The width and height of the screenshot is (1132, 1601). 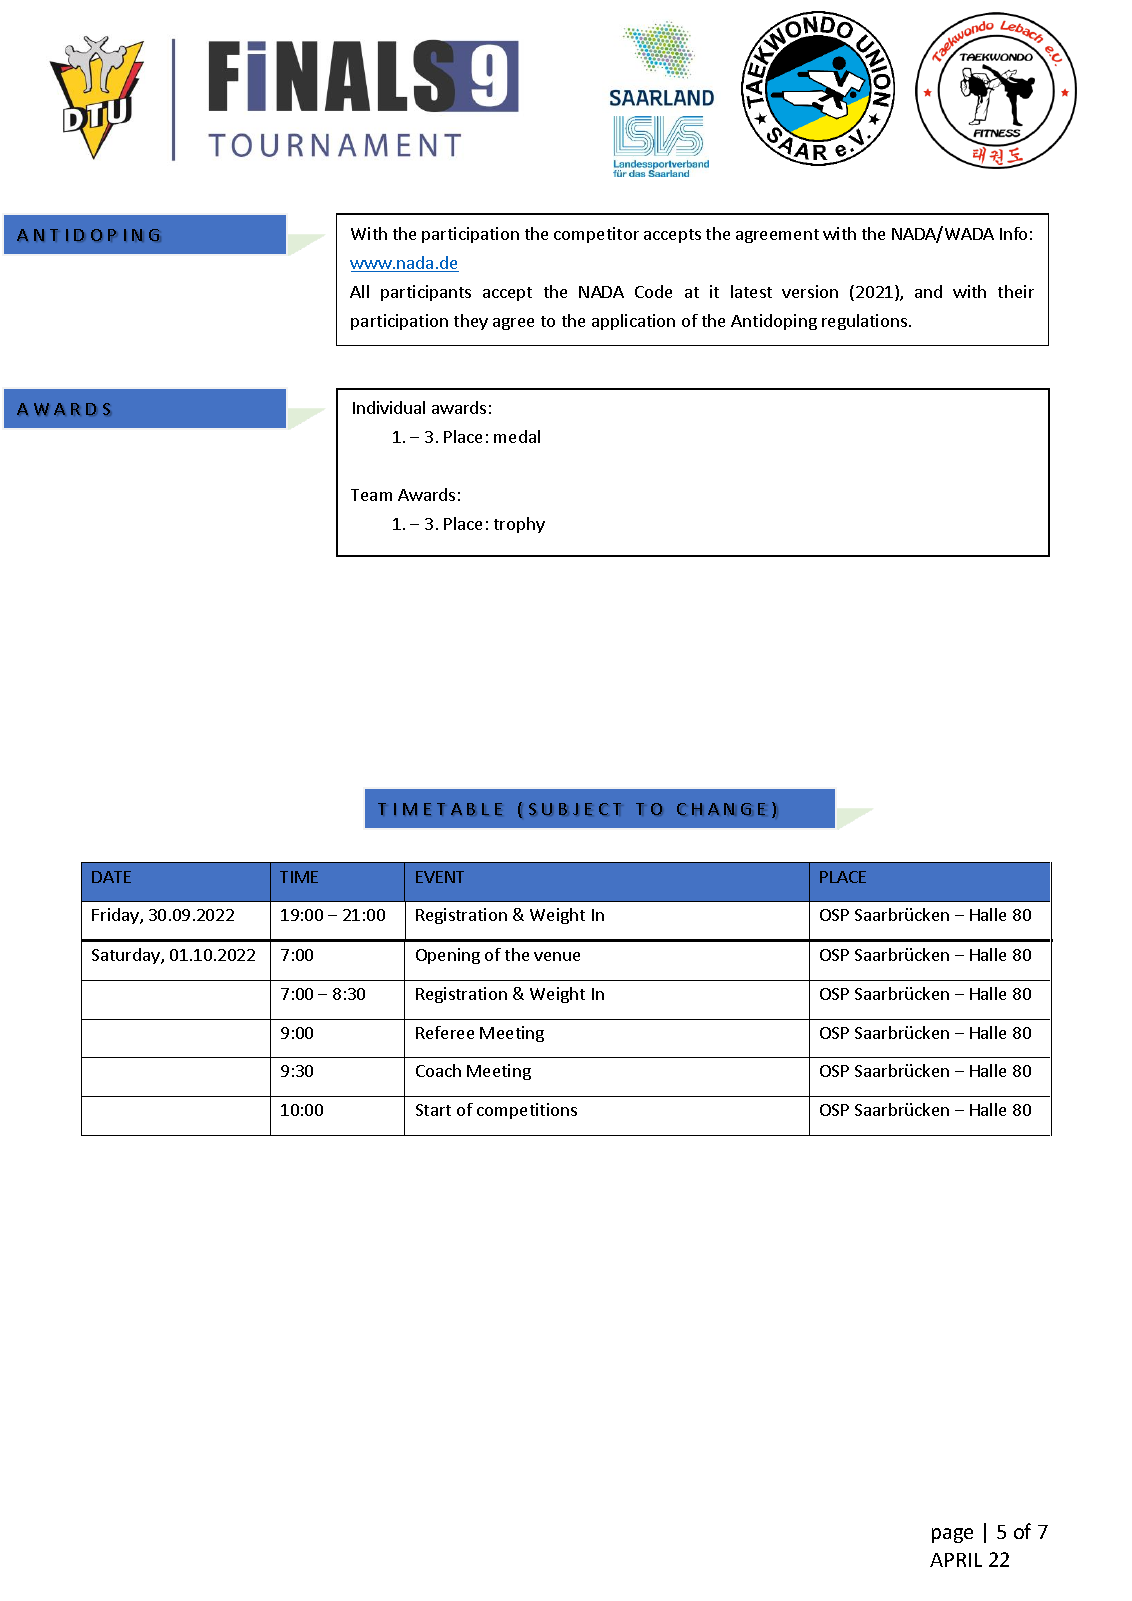 I want to click on and, so click(x=928, y=291).
